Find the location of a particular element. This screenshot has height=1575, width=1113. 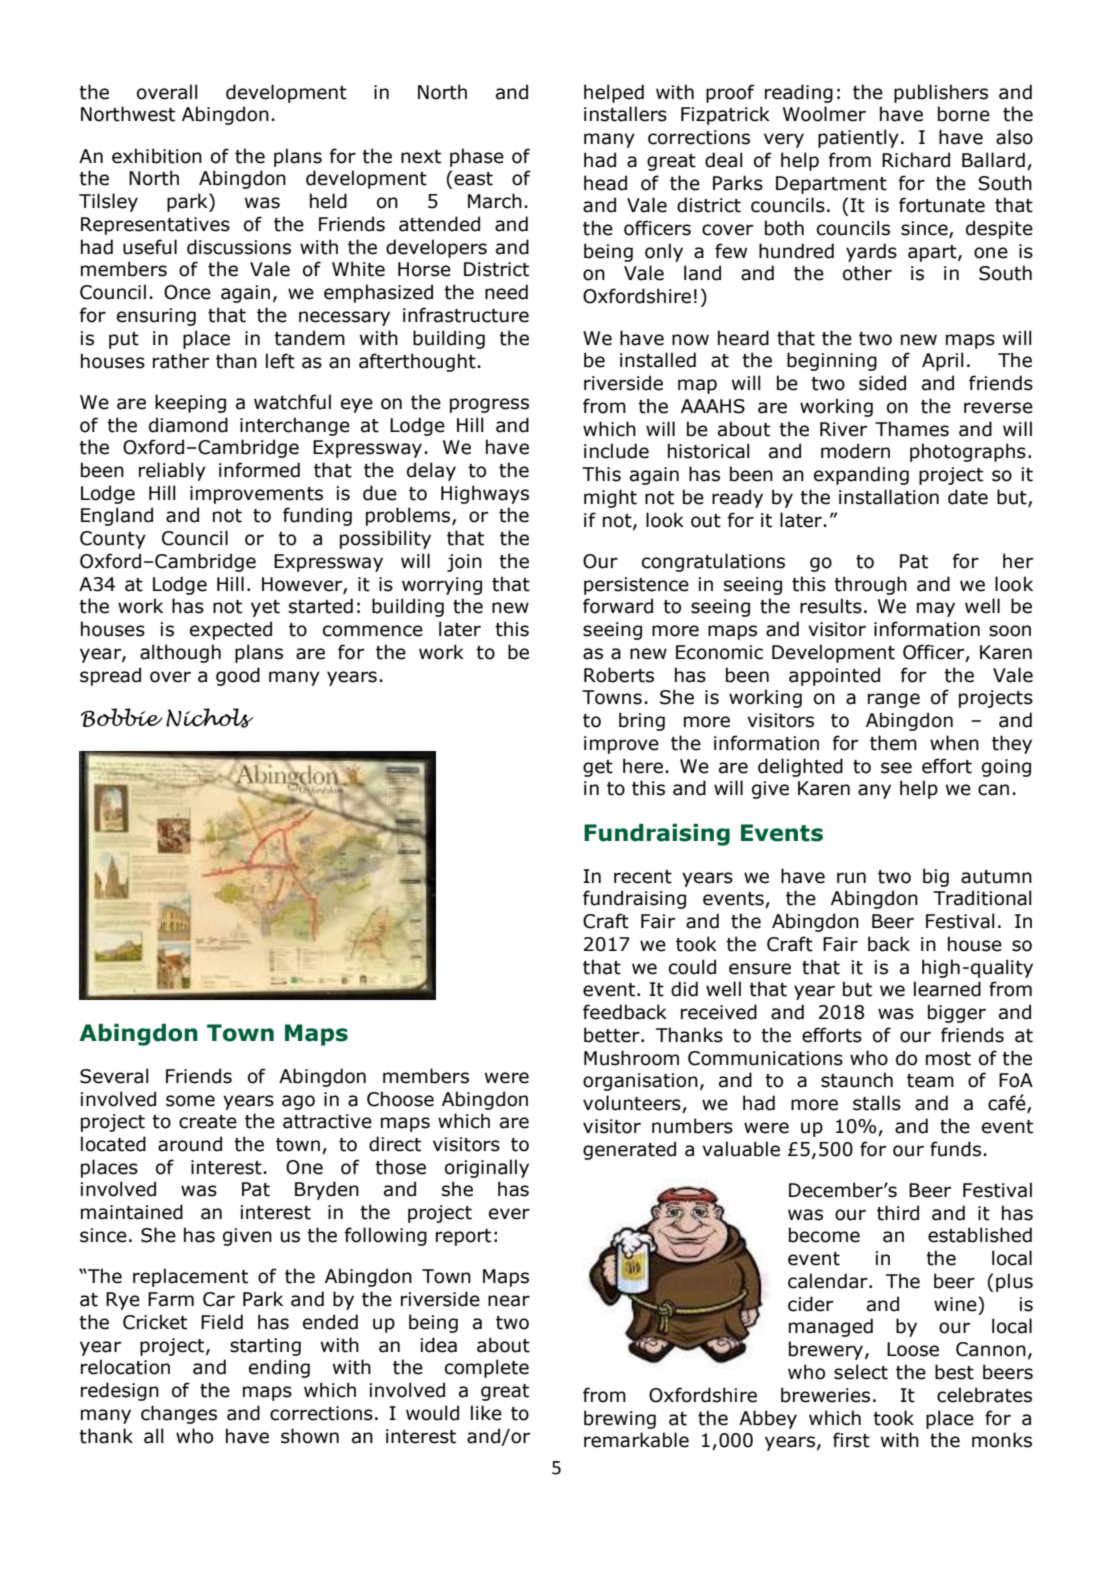

through is located at coordinates (870, 585).
